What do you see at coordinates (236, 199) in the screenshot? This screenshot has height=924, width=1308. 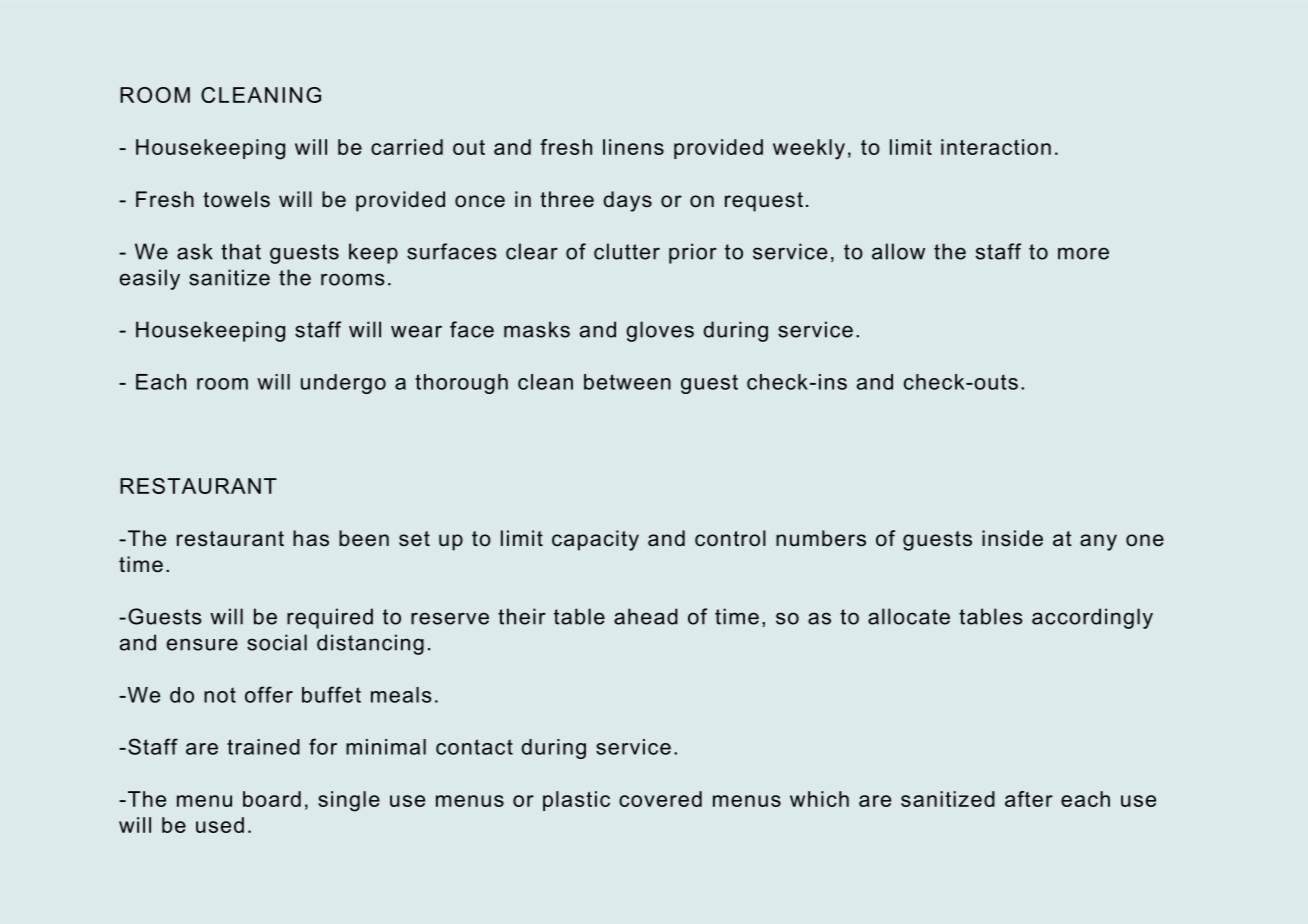 I see `towels` at bounding box center [236, 199].
